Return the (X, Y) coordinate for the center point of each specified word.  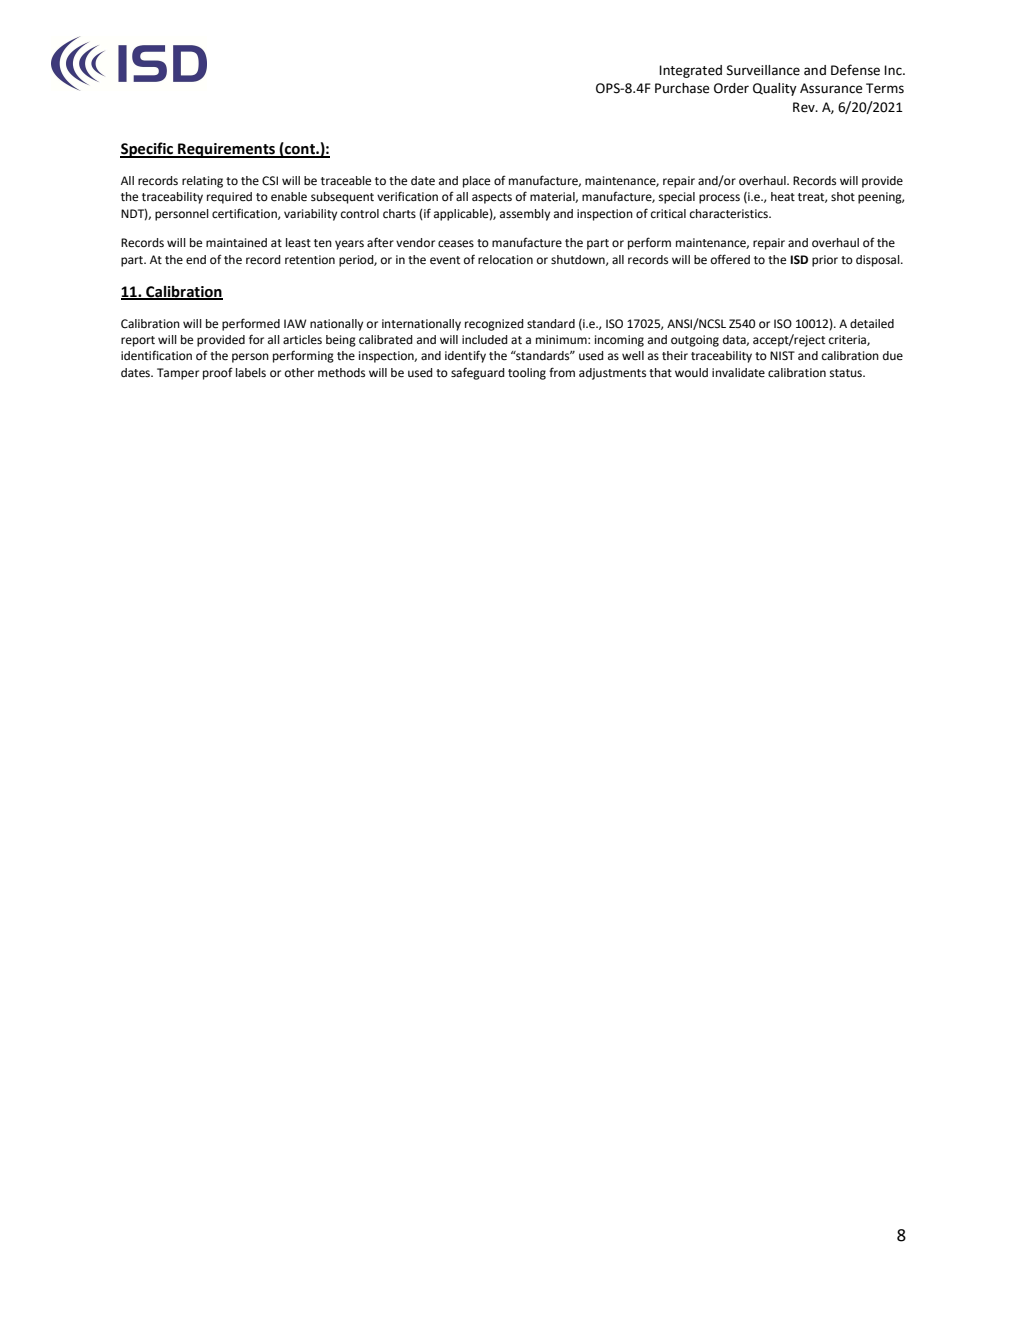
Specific (147, 150)
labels (251, 372)
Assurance (831, 88)
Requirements (227, 150)
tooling (527, 374)
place (476, 182)
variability (310, 215)
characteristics (730, 214)
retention (310, 260)
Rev (805, 107)
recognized (494, 325)
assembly (525, 215)
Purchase (682, 88)
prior (825, 261)
